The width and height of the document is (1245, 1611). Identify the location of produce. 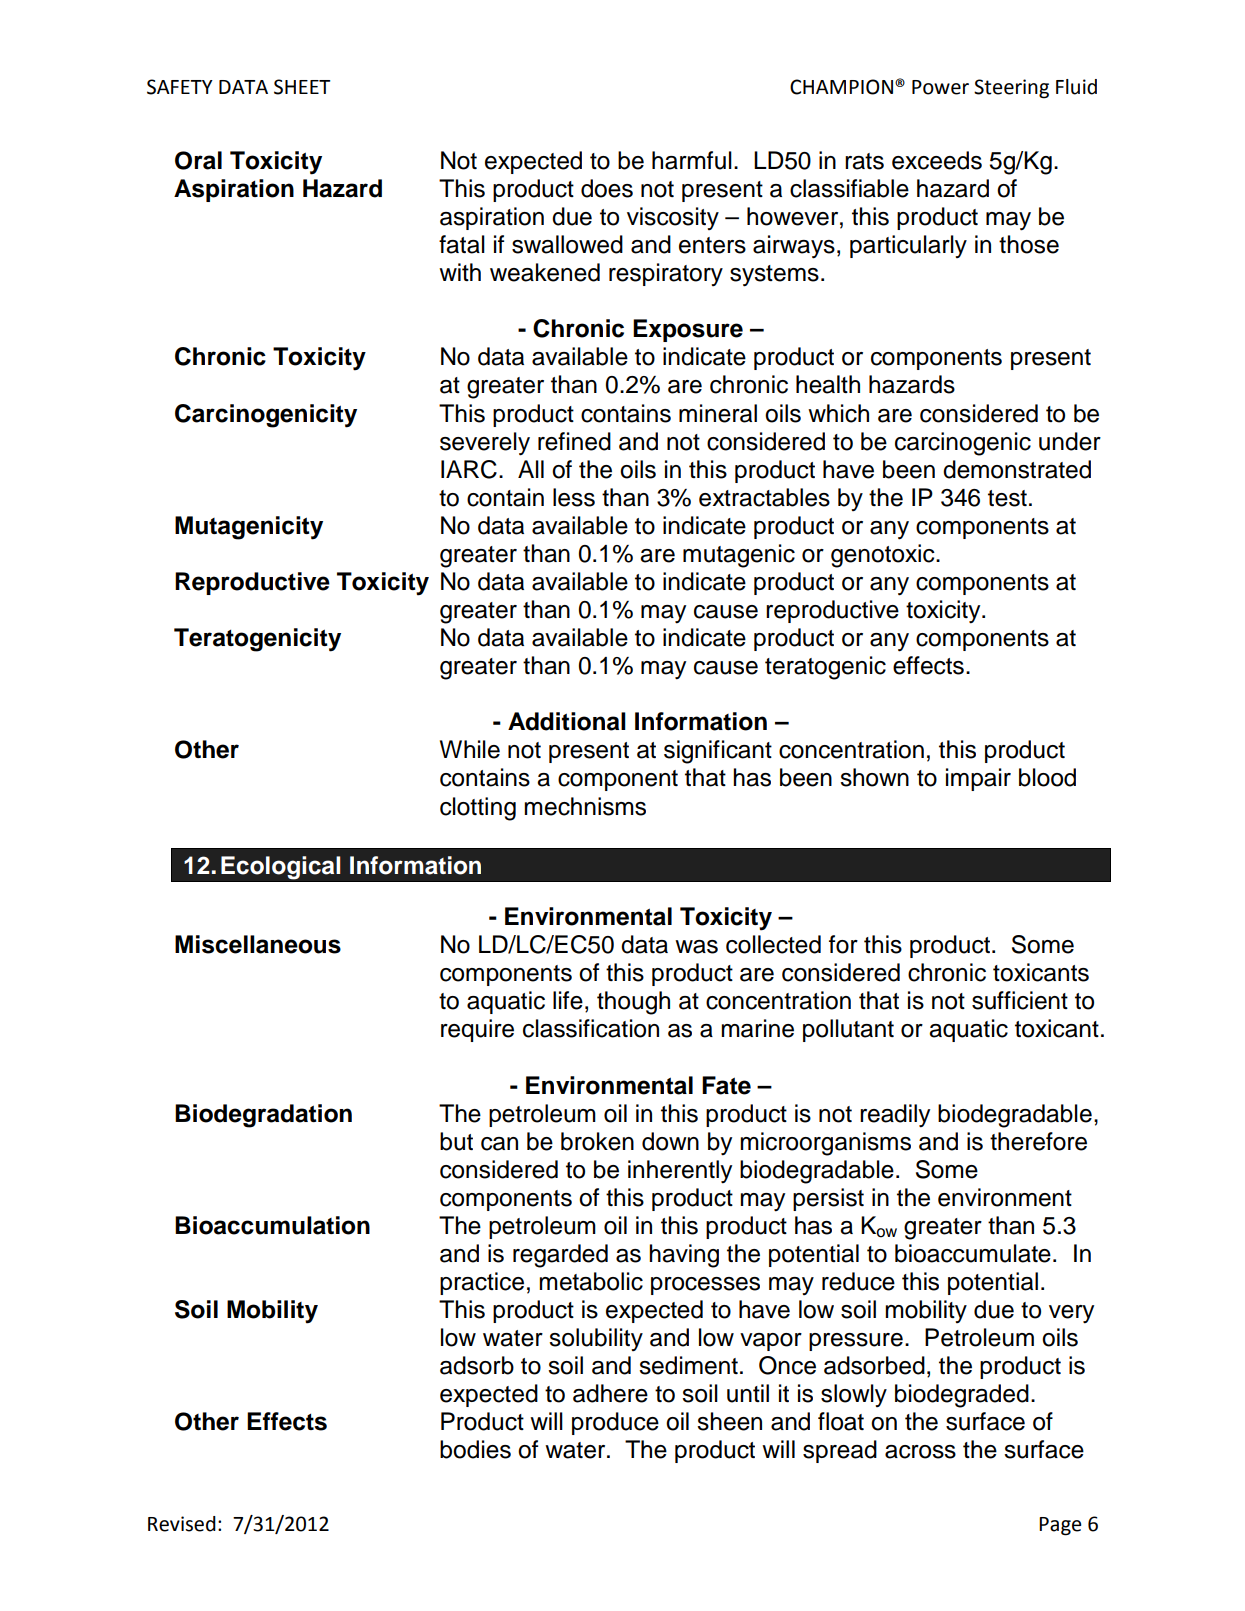
(615, 1423).
